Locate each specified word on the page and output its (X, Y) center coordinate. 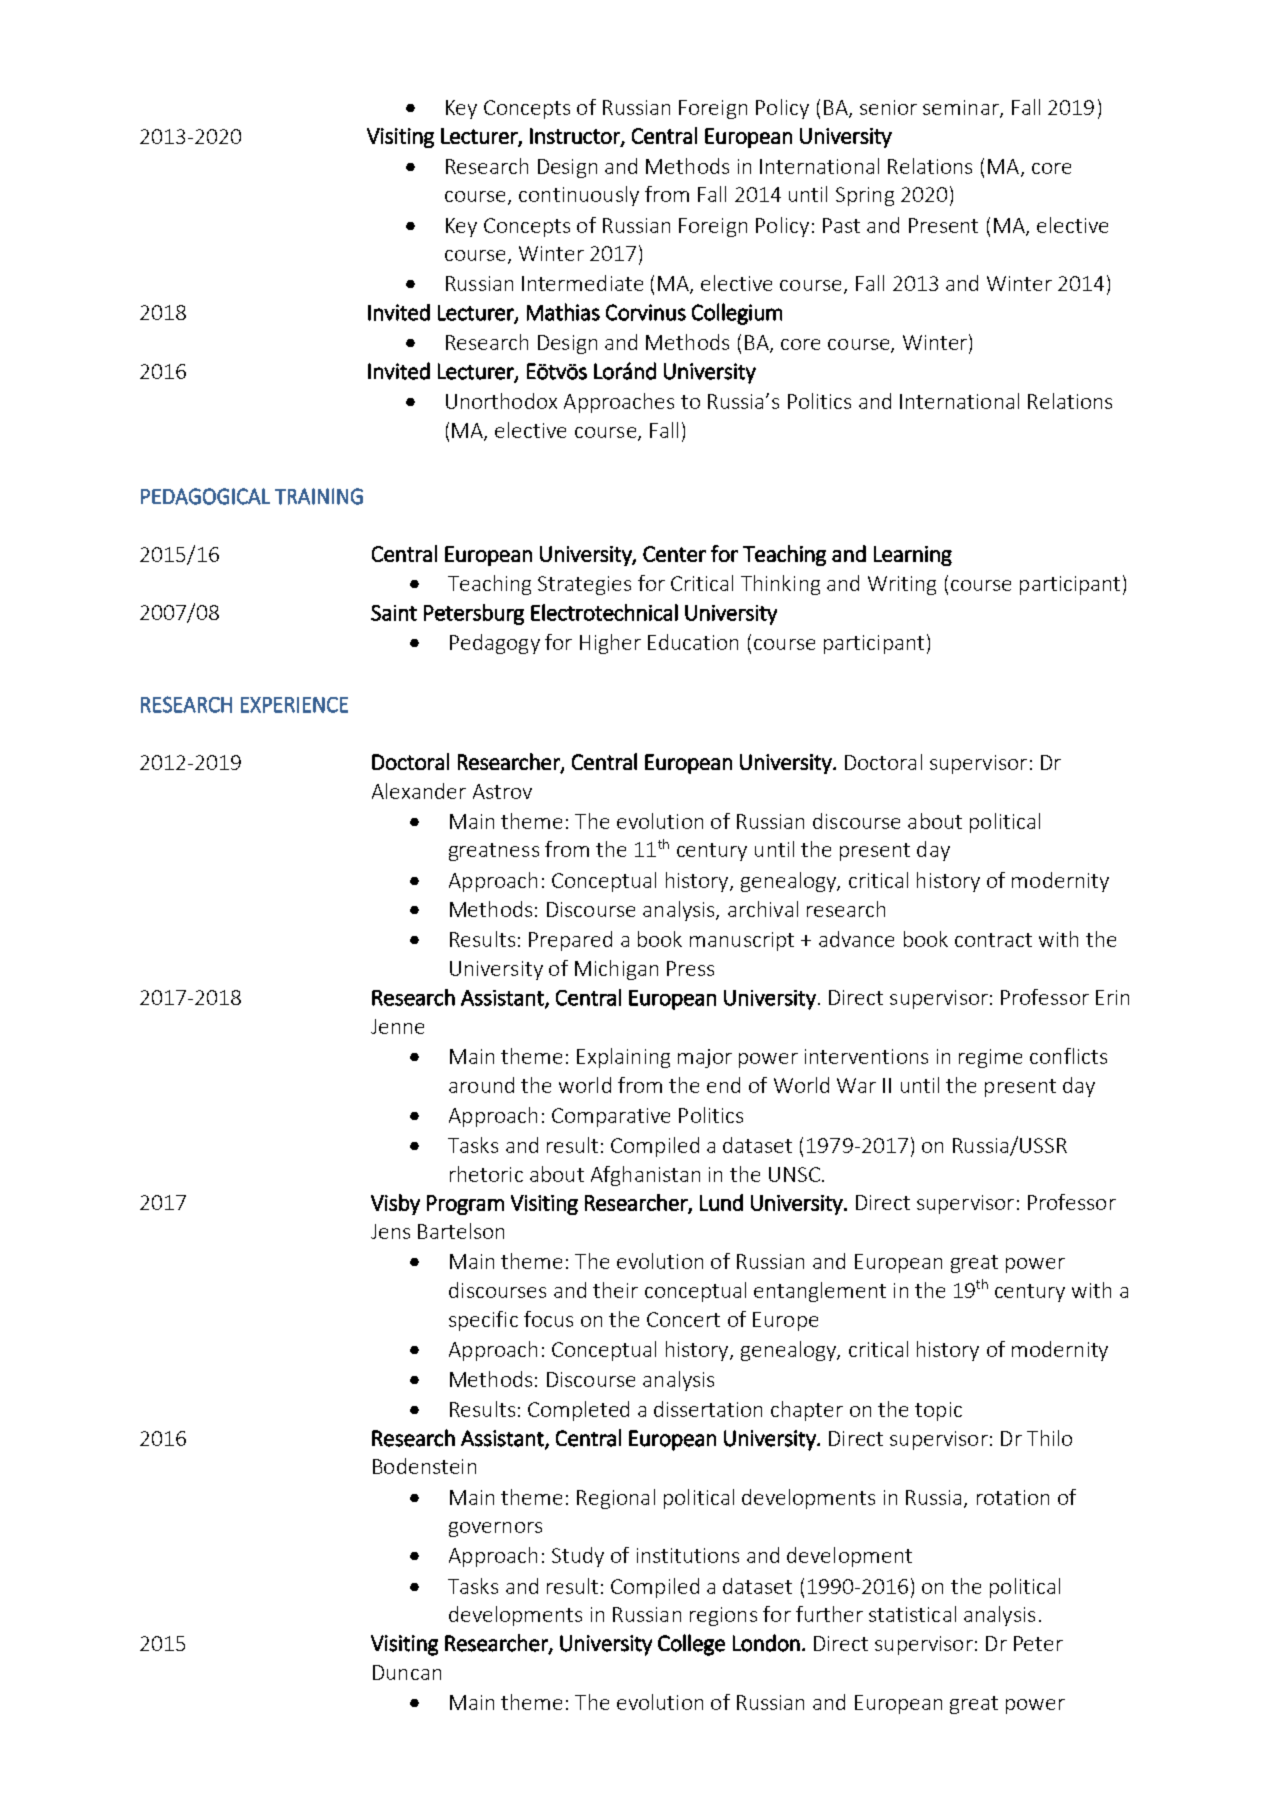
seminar (962, 108)
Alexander (419, 791)
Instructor (576, 137)
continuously (579, 196)
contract (993, 940)
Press (690, 968)
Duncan (407, 1672)
